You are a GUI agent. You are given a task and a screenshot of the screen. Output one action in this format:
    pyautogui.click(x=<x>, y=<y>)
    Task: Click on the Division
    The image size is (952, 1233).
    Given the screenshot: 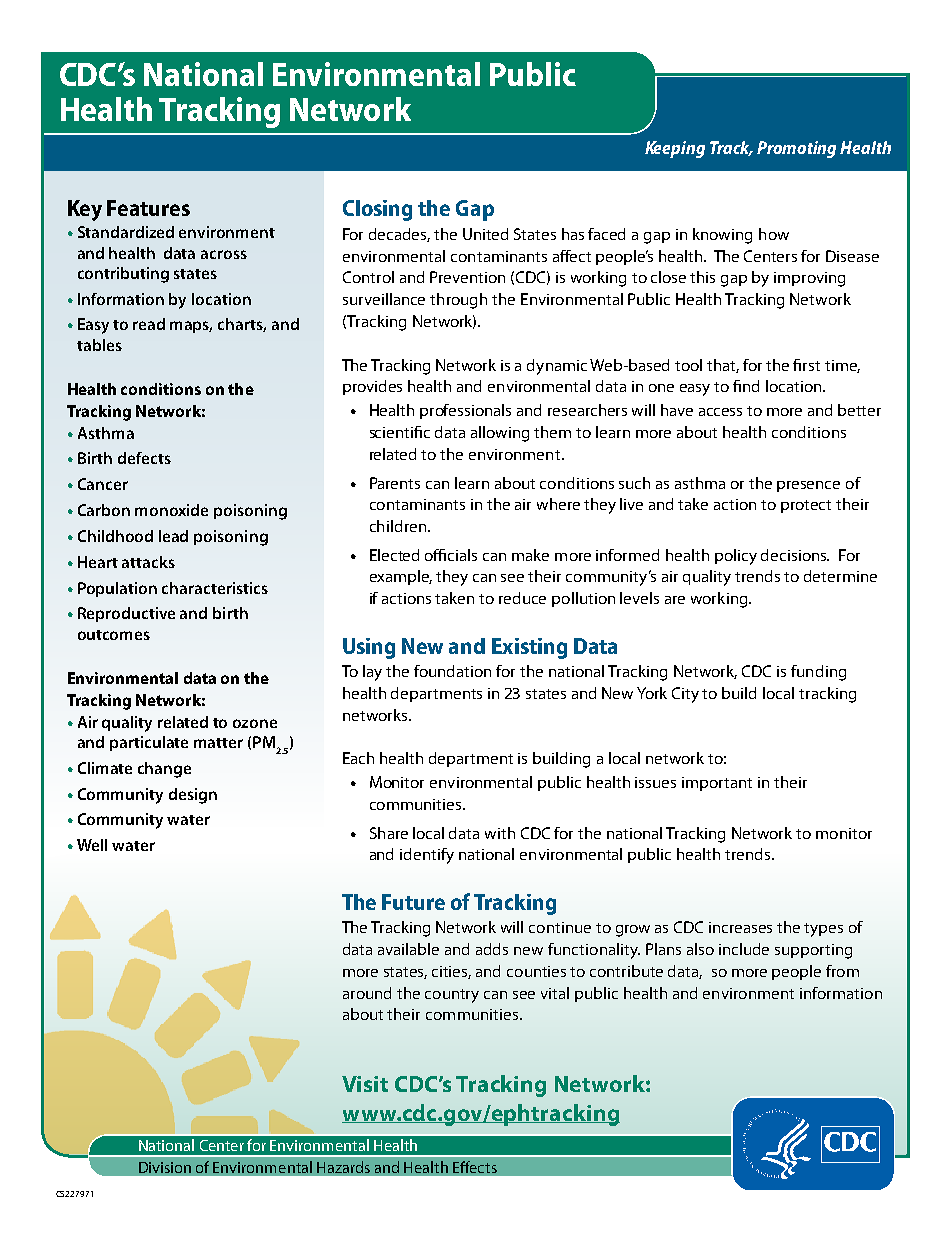 What is the action you would take?
    pyautogui.click(x=165, y=1167)
